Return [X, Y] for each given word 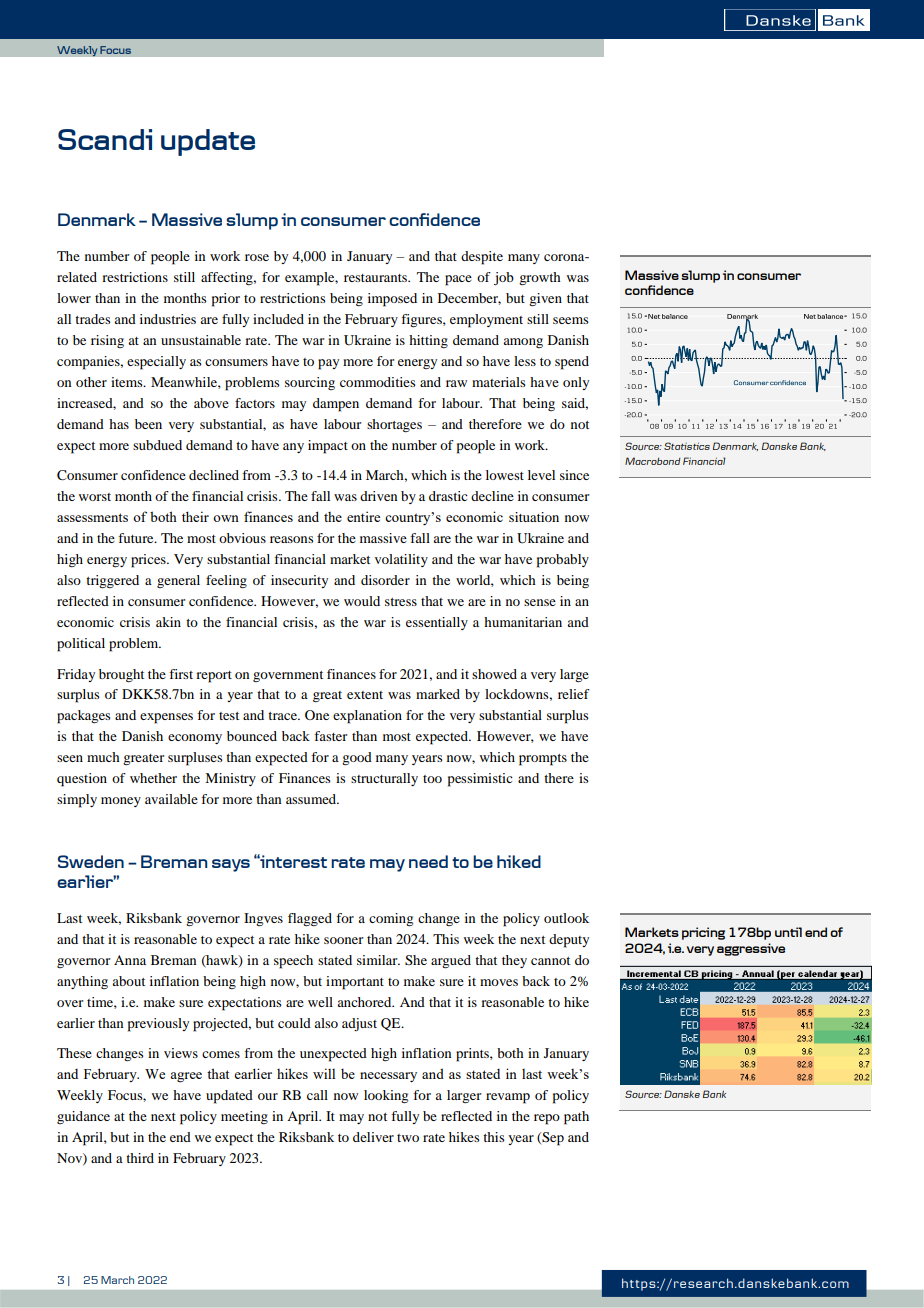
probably [563, 561]
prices [149, 561]
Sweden [91, 861]
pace [458, 280]
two [408, 1138]
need [428, 861]
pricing [703, 933]
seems [571, 320]
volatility [401, 560]
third [140, 1158]
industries [168, 319]
